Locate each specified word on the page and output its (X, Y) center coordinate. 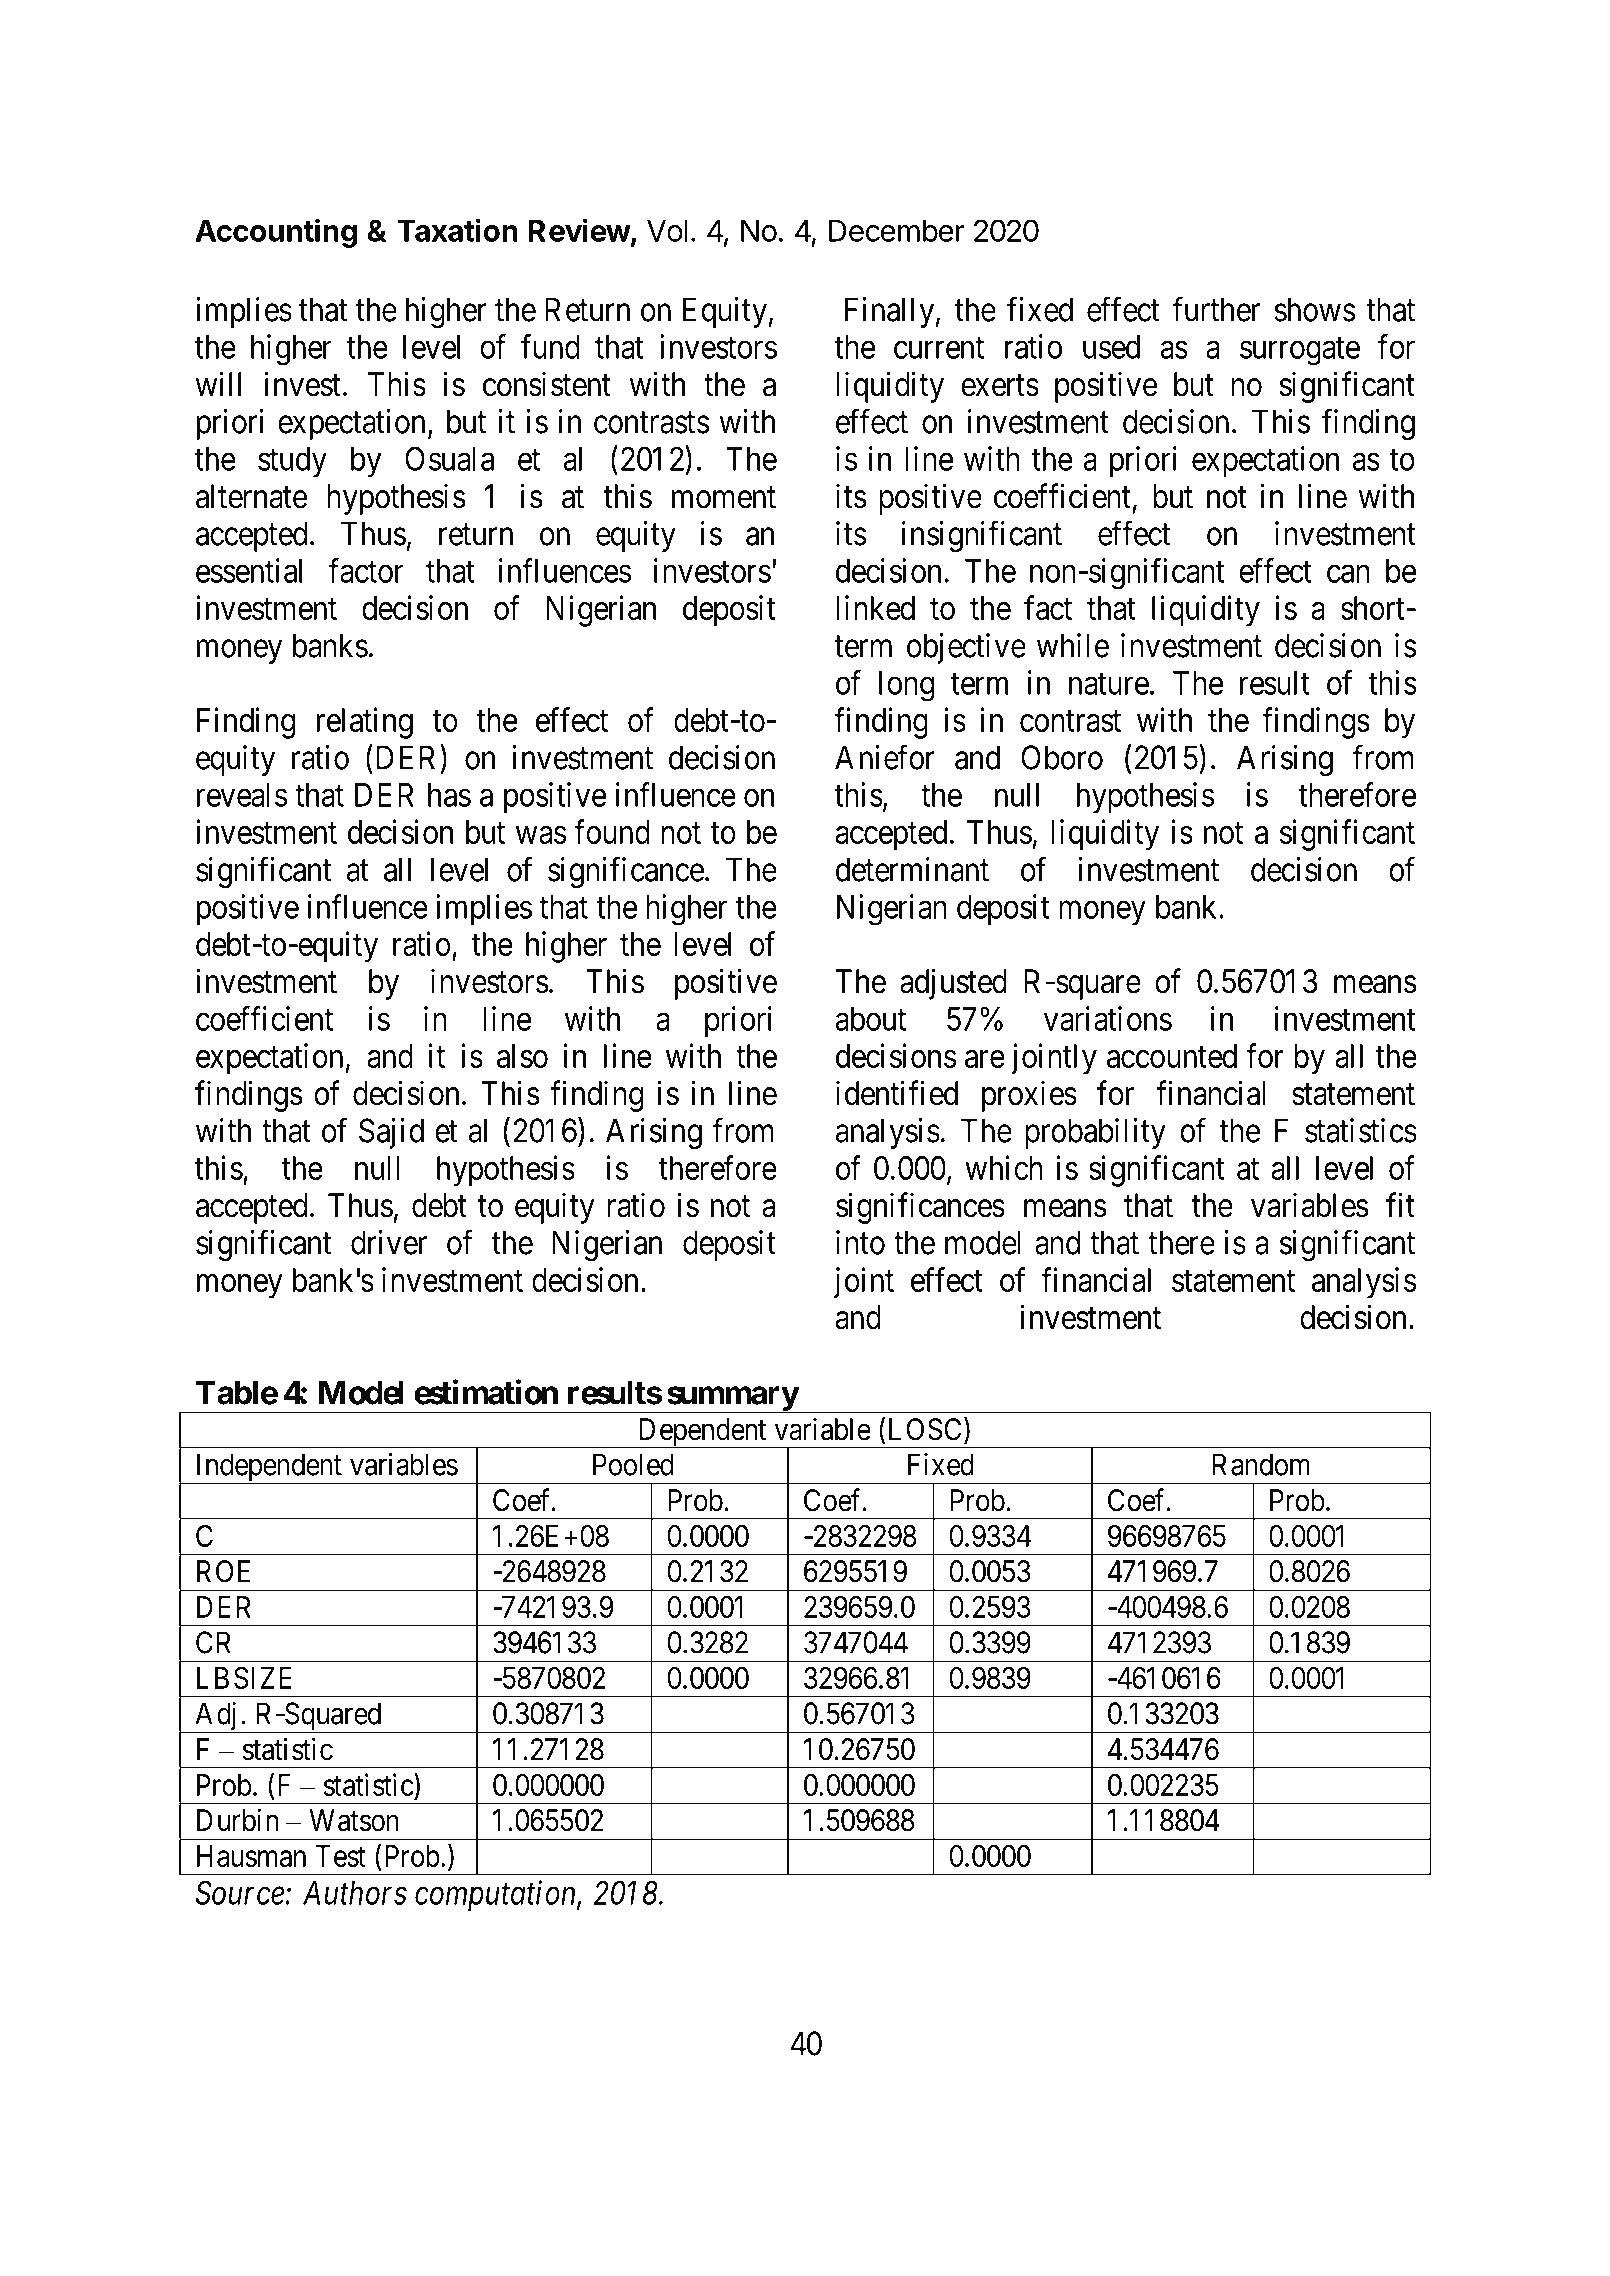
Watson (354, 1820)
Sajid (391, 1133)
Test (340, 1856)
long (907, 686)
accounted (1172, 1056)
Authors (355, 1893)
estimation (486, 1392)
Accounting (276, 233)
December (897, 230)
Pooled (633, 1464)
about (870, 1019)
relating (365, 723)
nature (1109, 684)
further (1216, 309)
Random (1261, 1464)
